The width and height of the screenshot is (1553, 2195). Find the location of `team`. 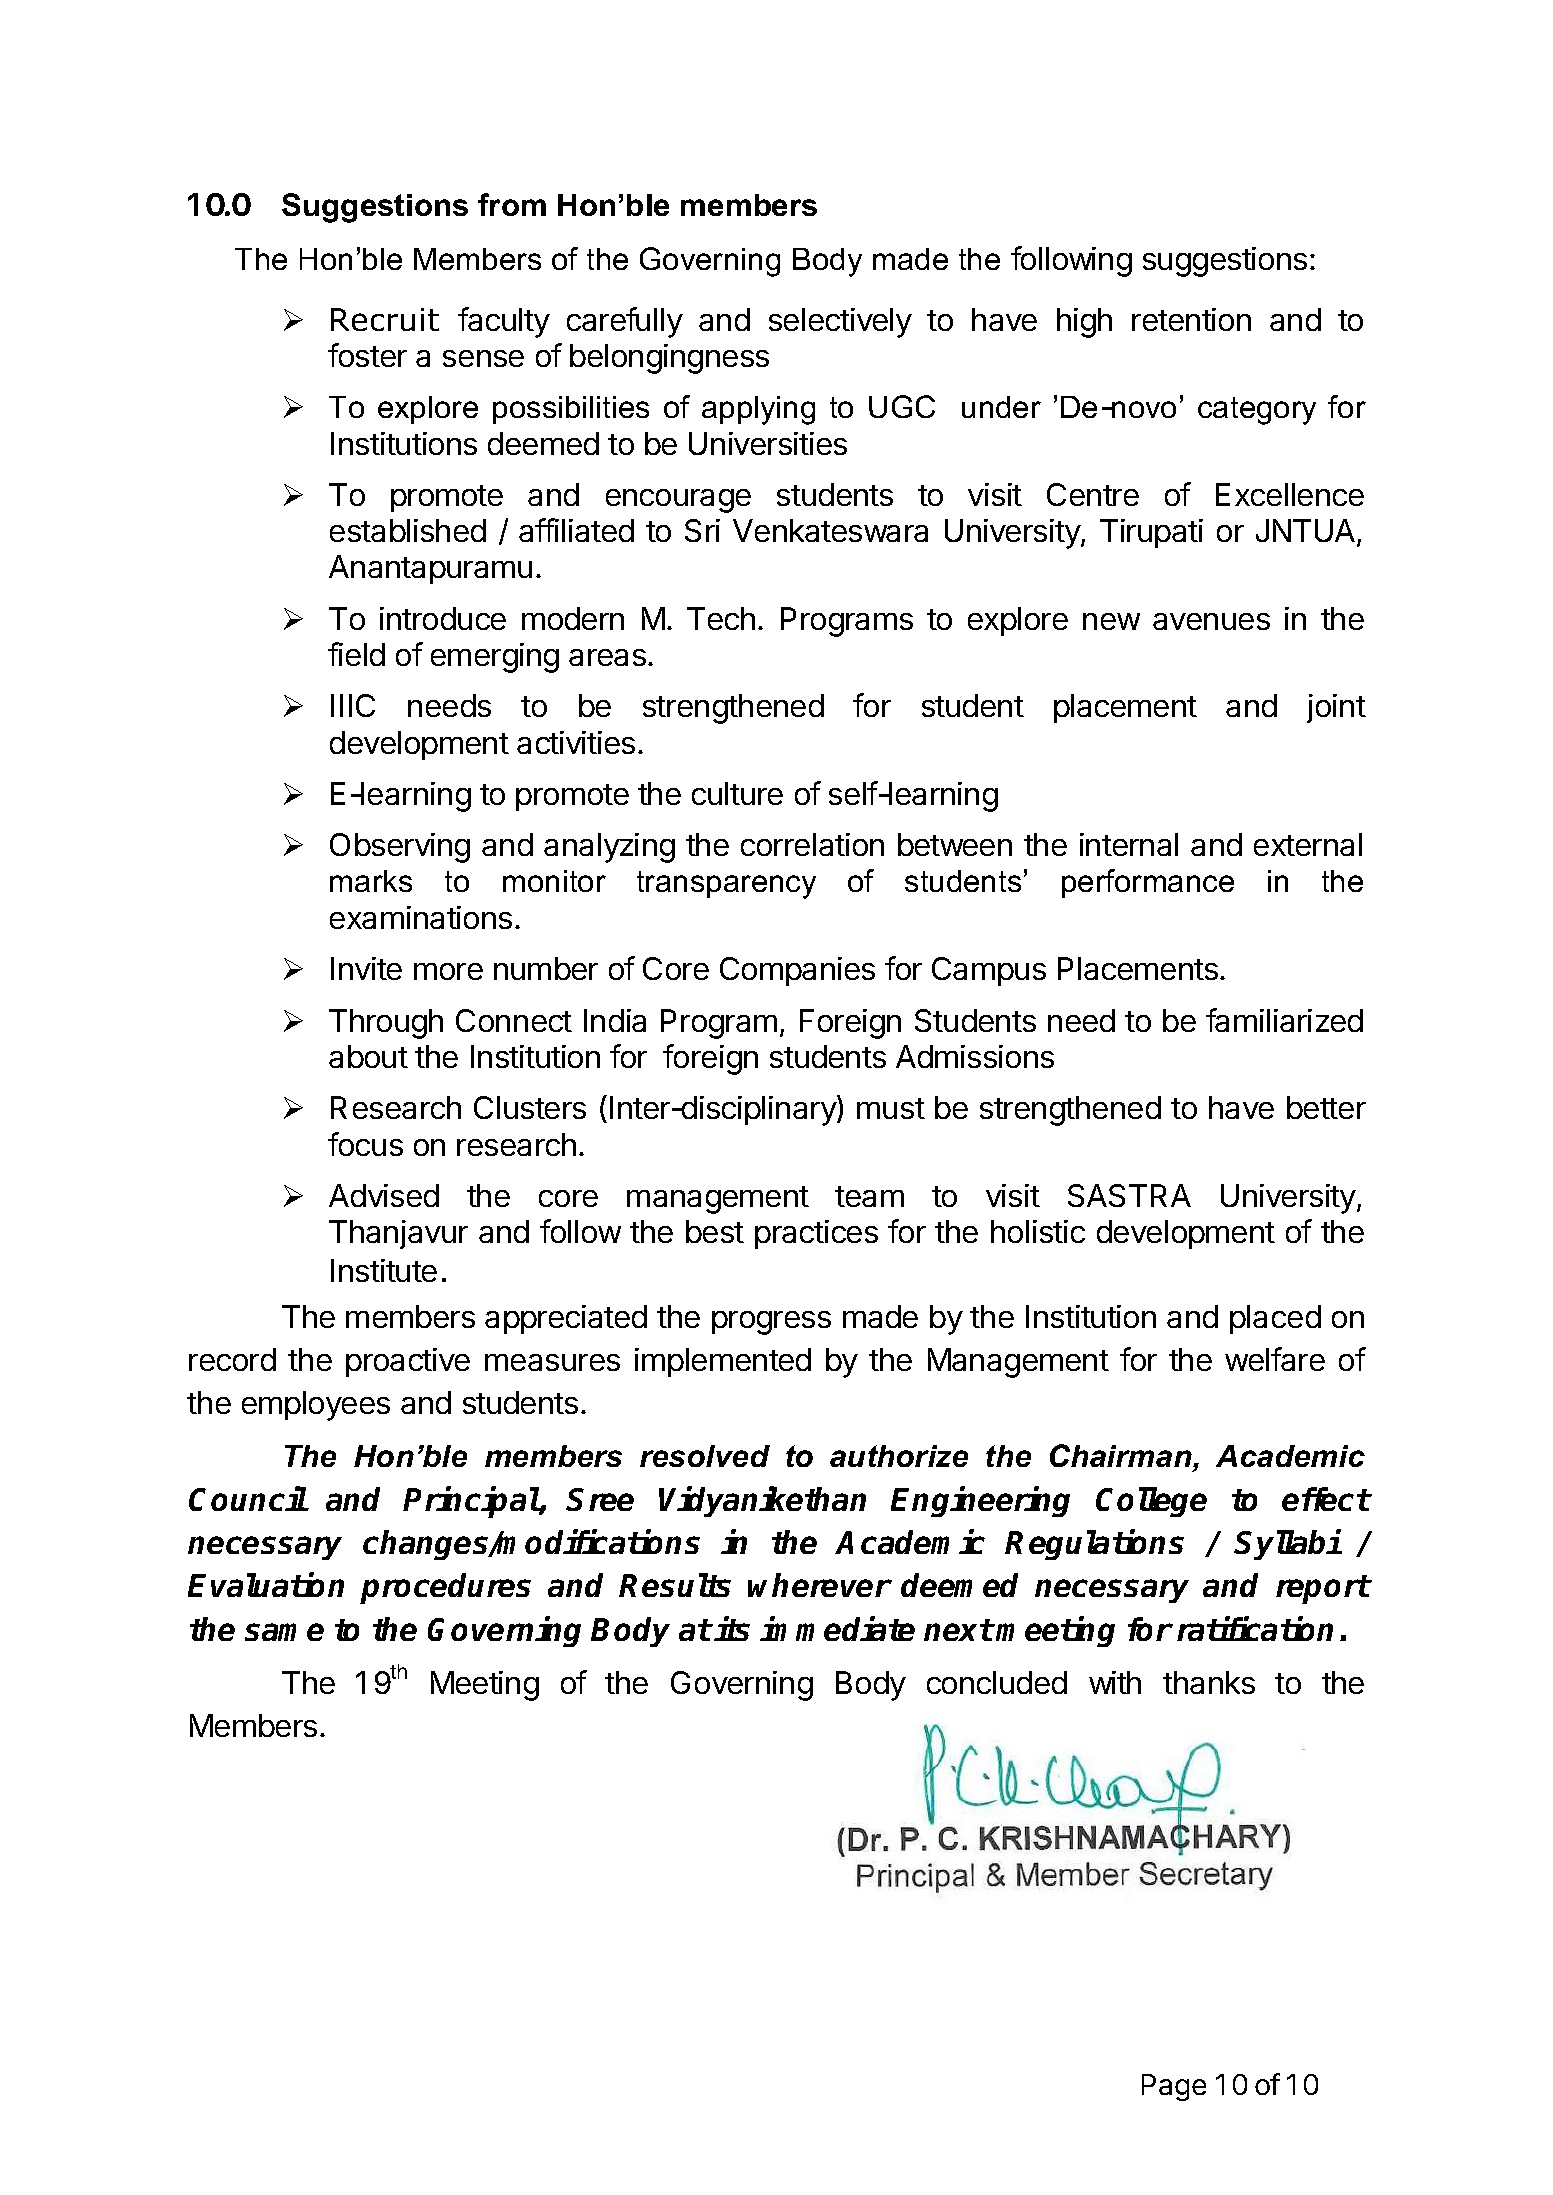

team is located at coordinates (869, 1196).
